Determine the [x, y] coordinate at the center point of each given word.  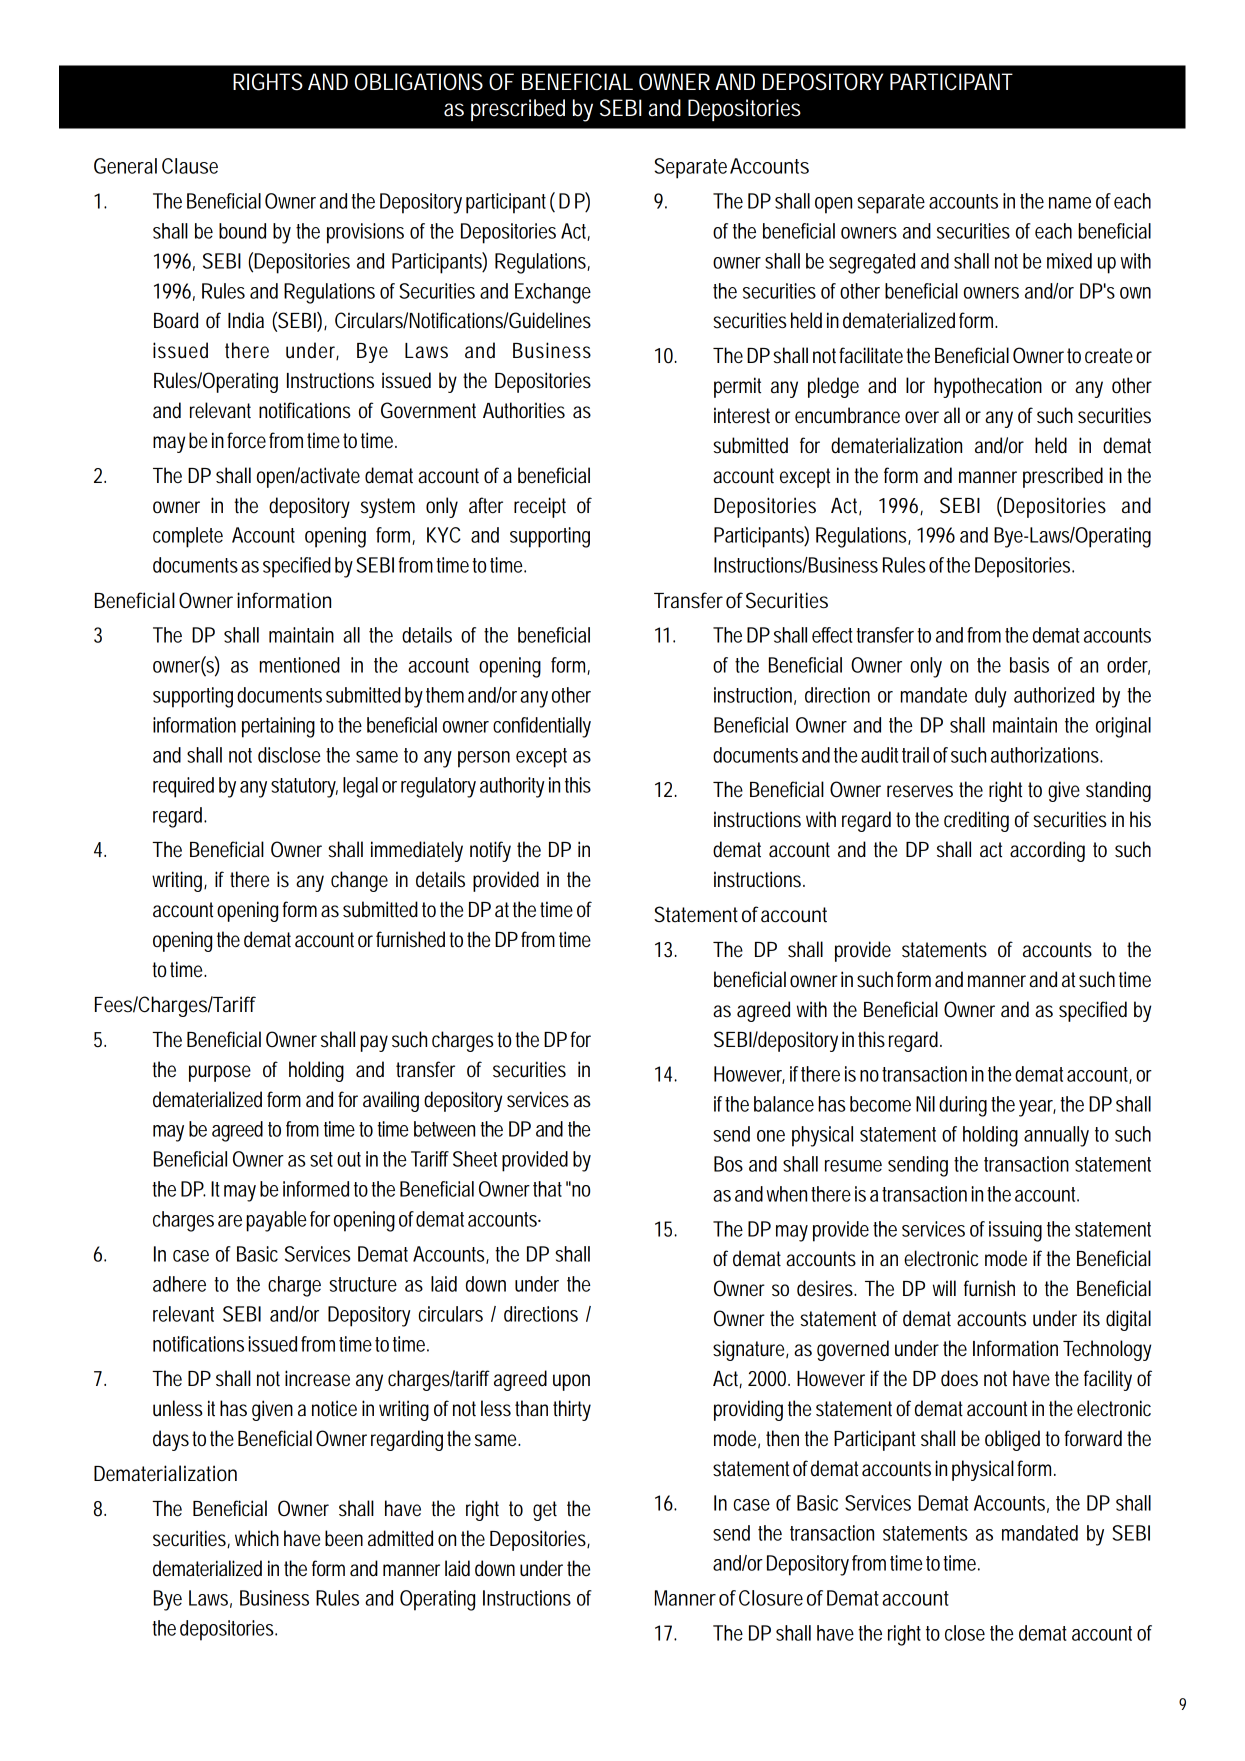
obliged [1012, 1440]
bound [242, 231]
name [1070, 203]
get [545, 1511]
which [257, 1538]
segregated [872, 263]
